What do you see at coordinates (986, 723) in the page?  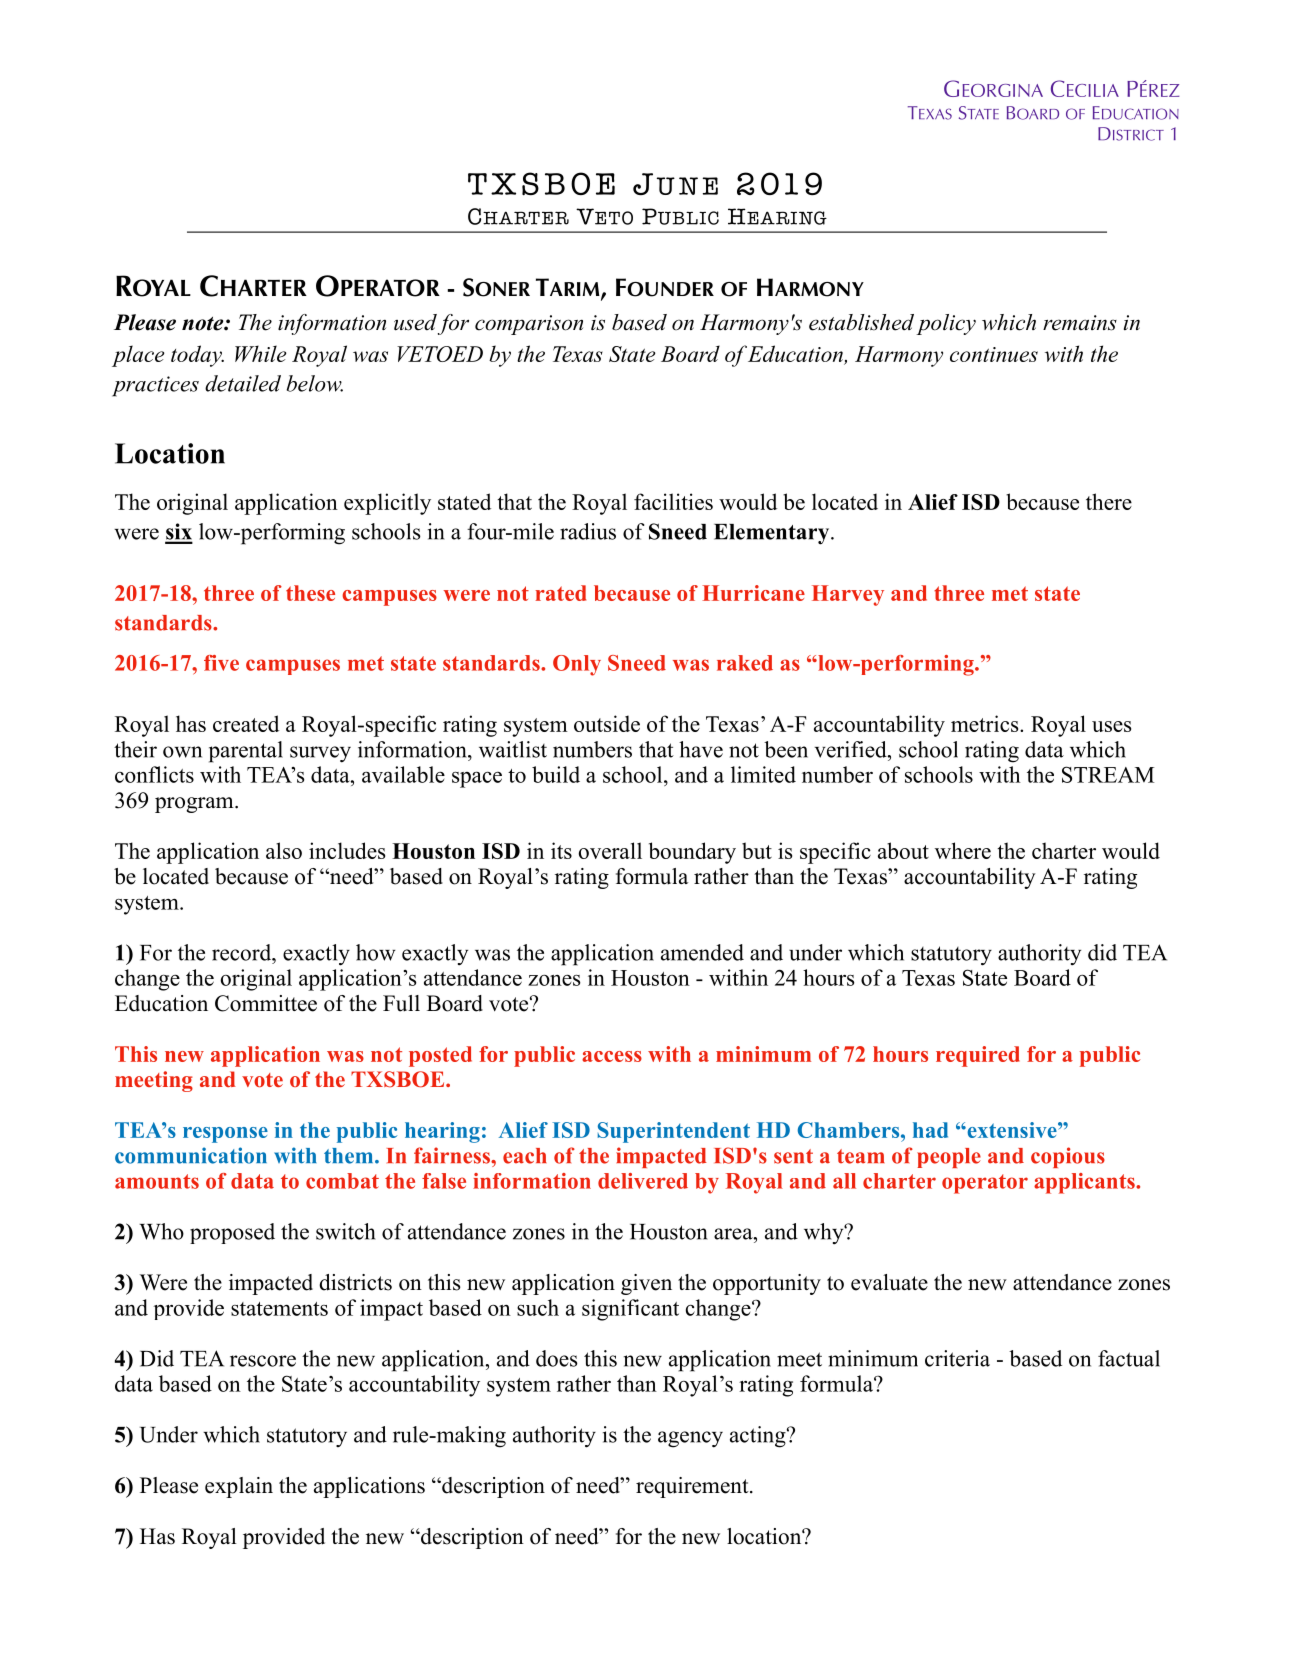 I see `metrics` at bounding box center [986, 723].
